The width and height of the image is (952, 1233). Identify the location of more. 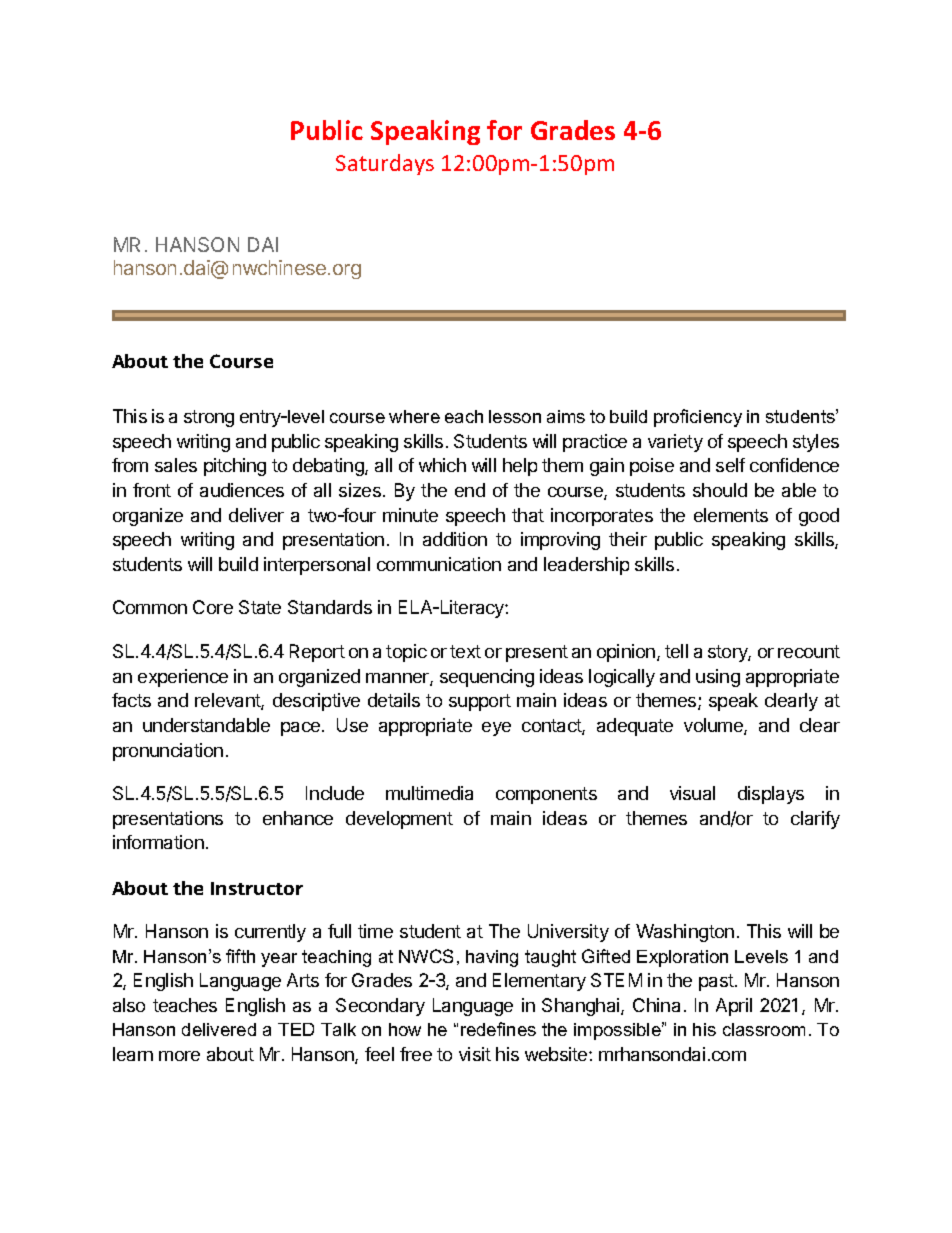
(179, 1056).
